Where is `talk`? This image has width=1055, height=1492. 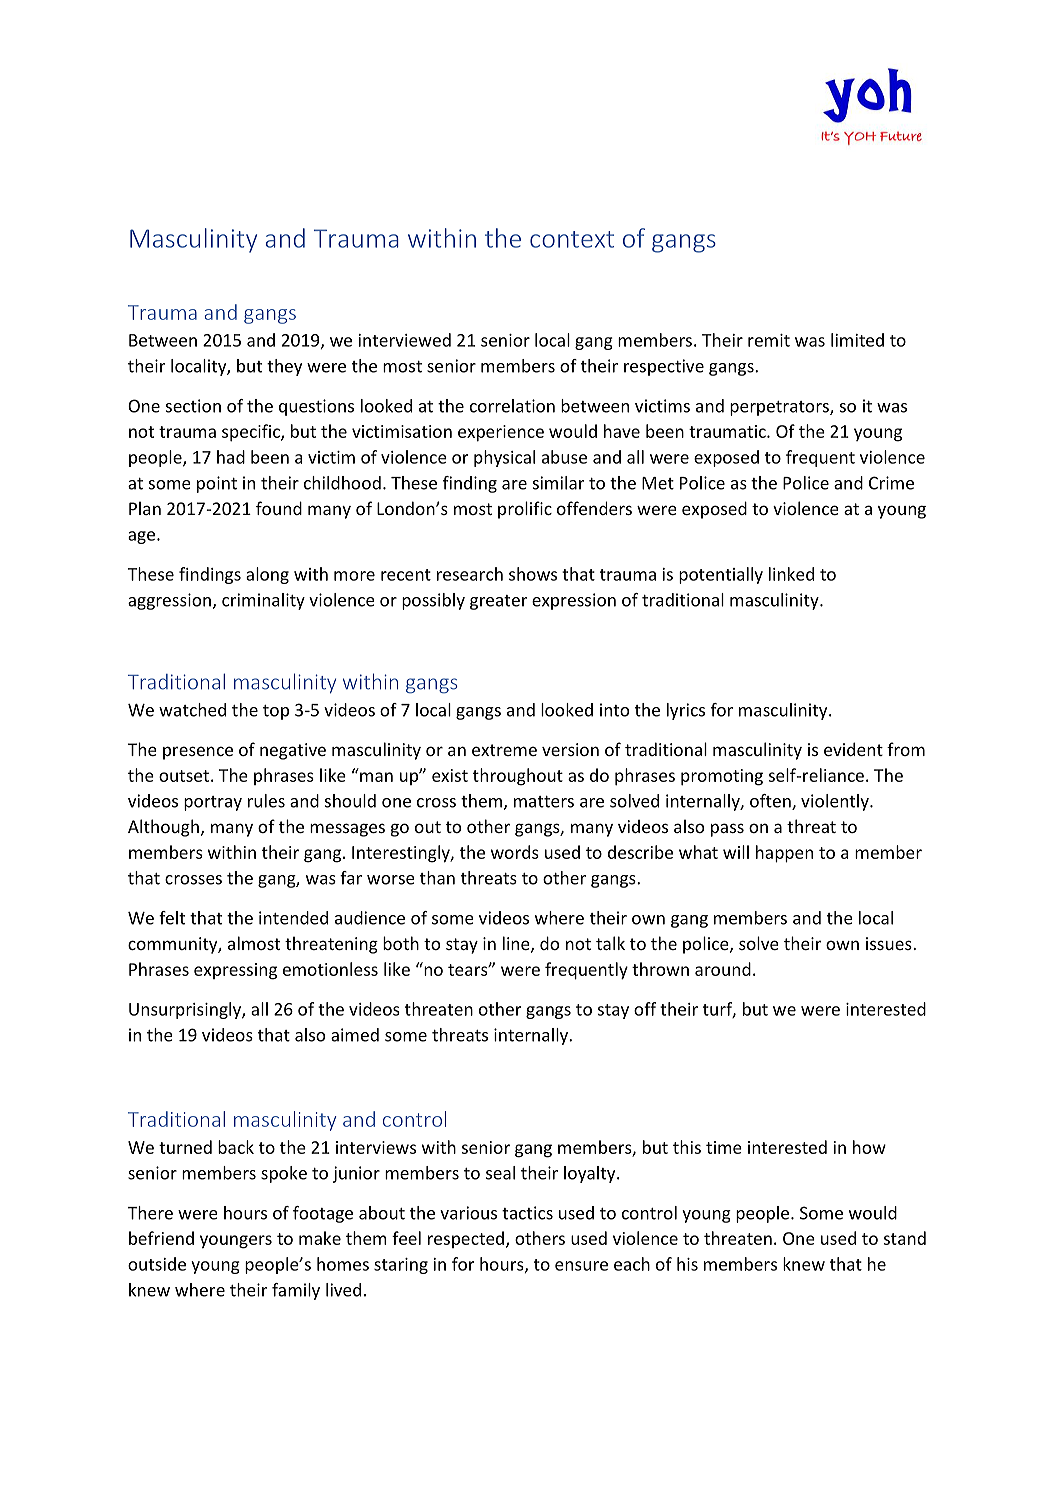 talk is located at coordinates (610, 943).
